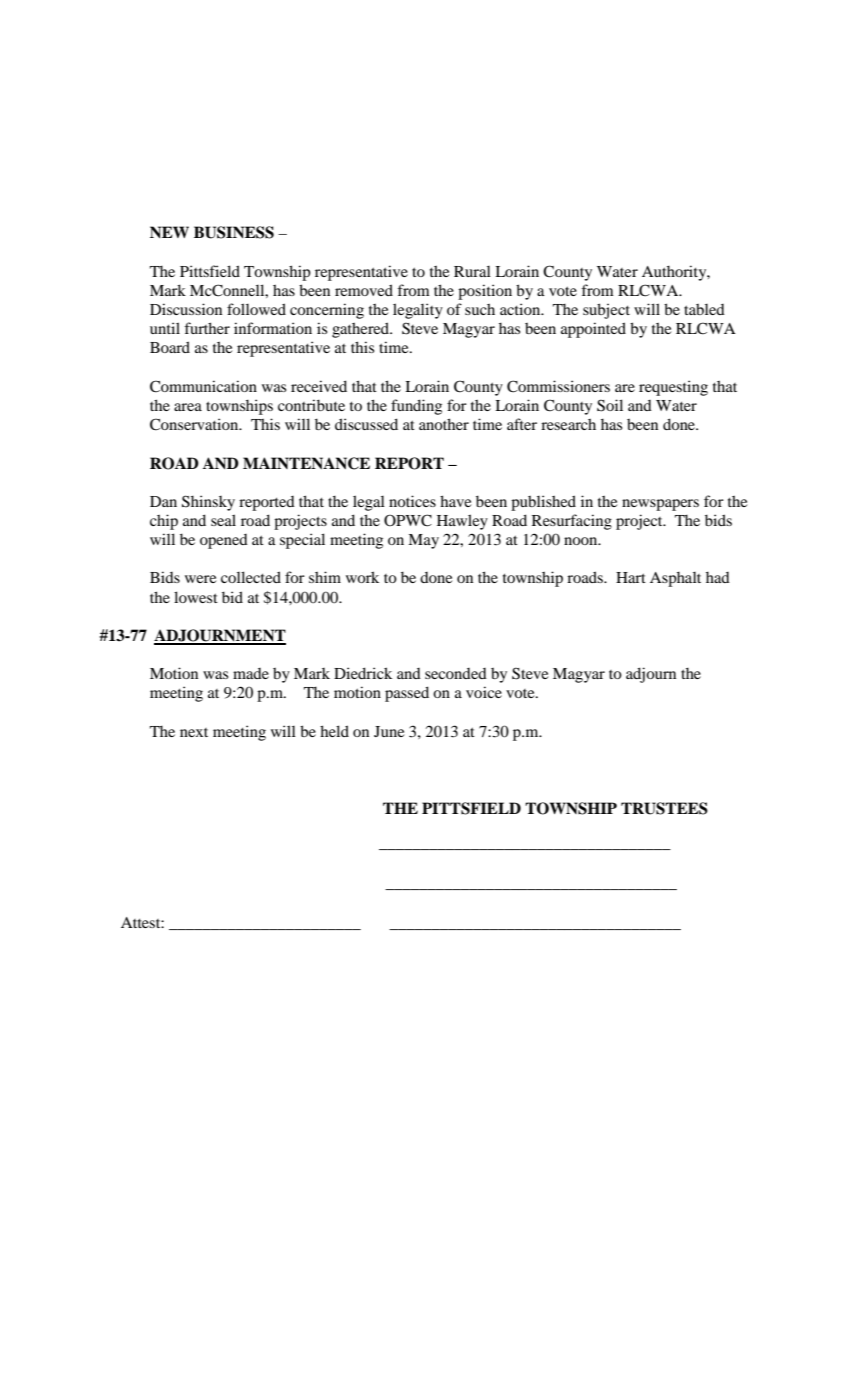  I want to click on Soil, so click(610, 405).
